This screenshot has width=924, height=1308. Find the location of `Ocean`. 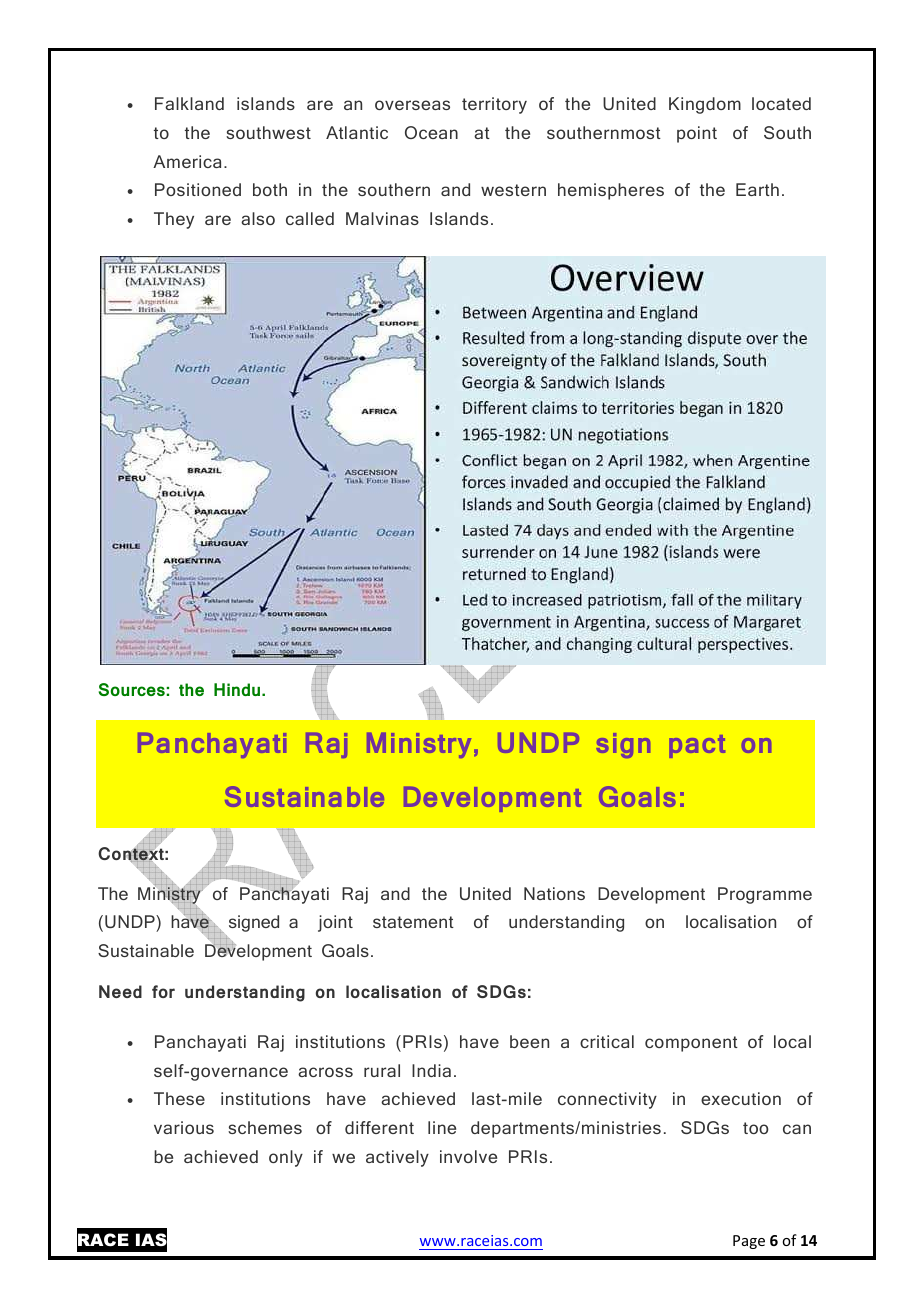

Ocean is located at coordinates (431, 132).
